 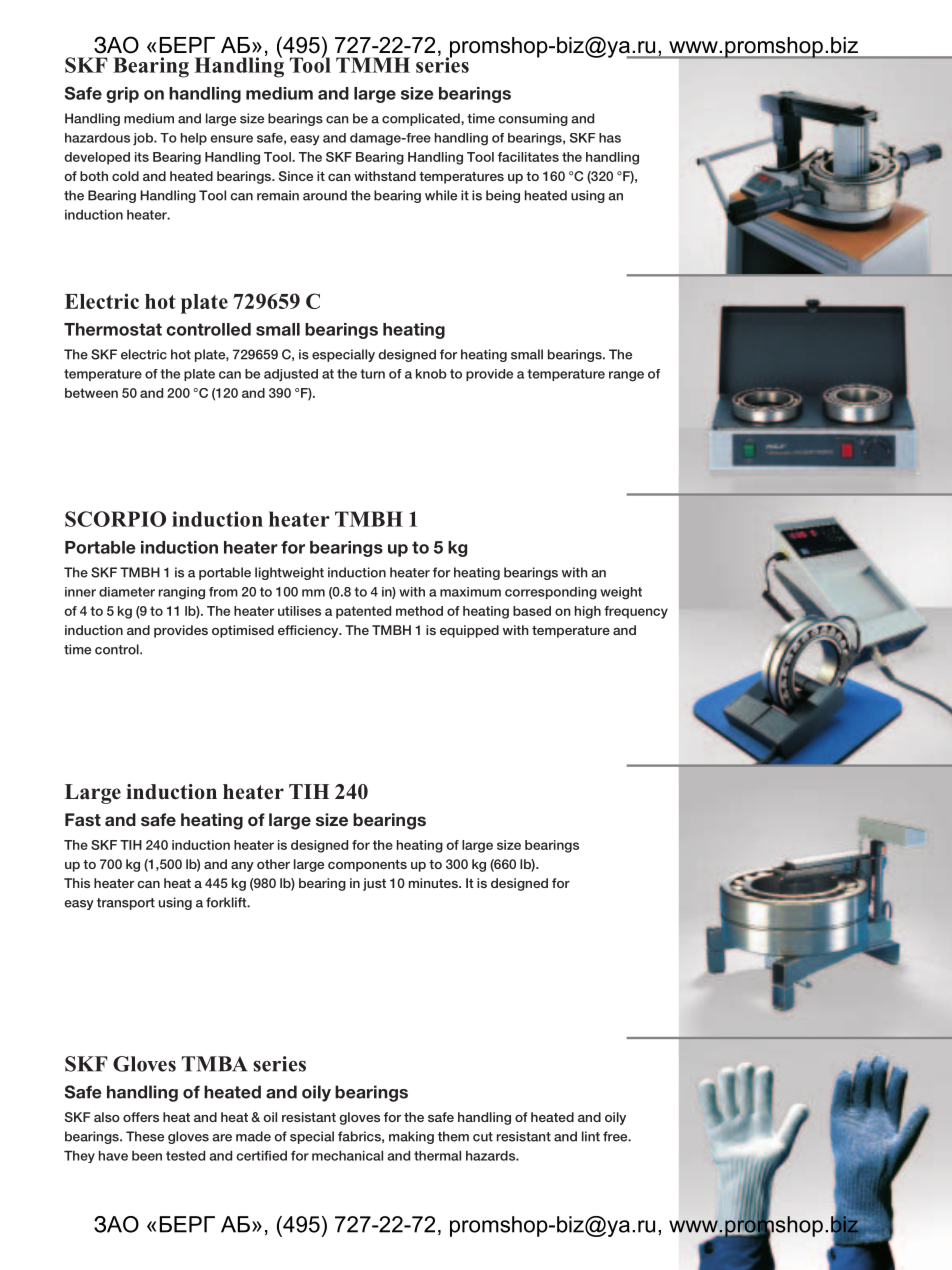 I want to click on lint, so click(x=591, y=1136).
